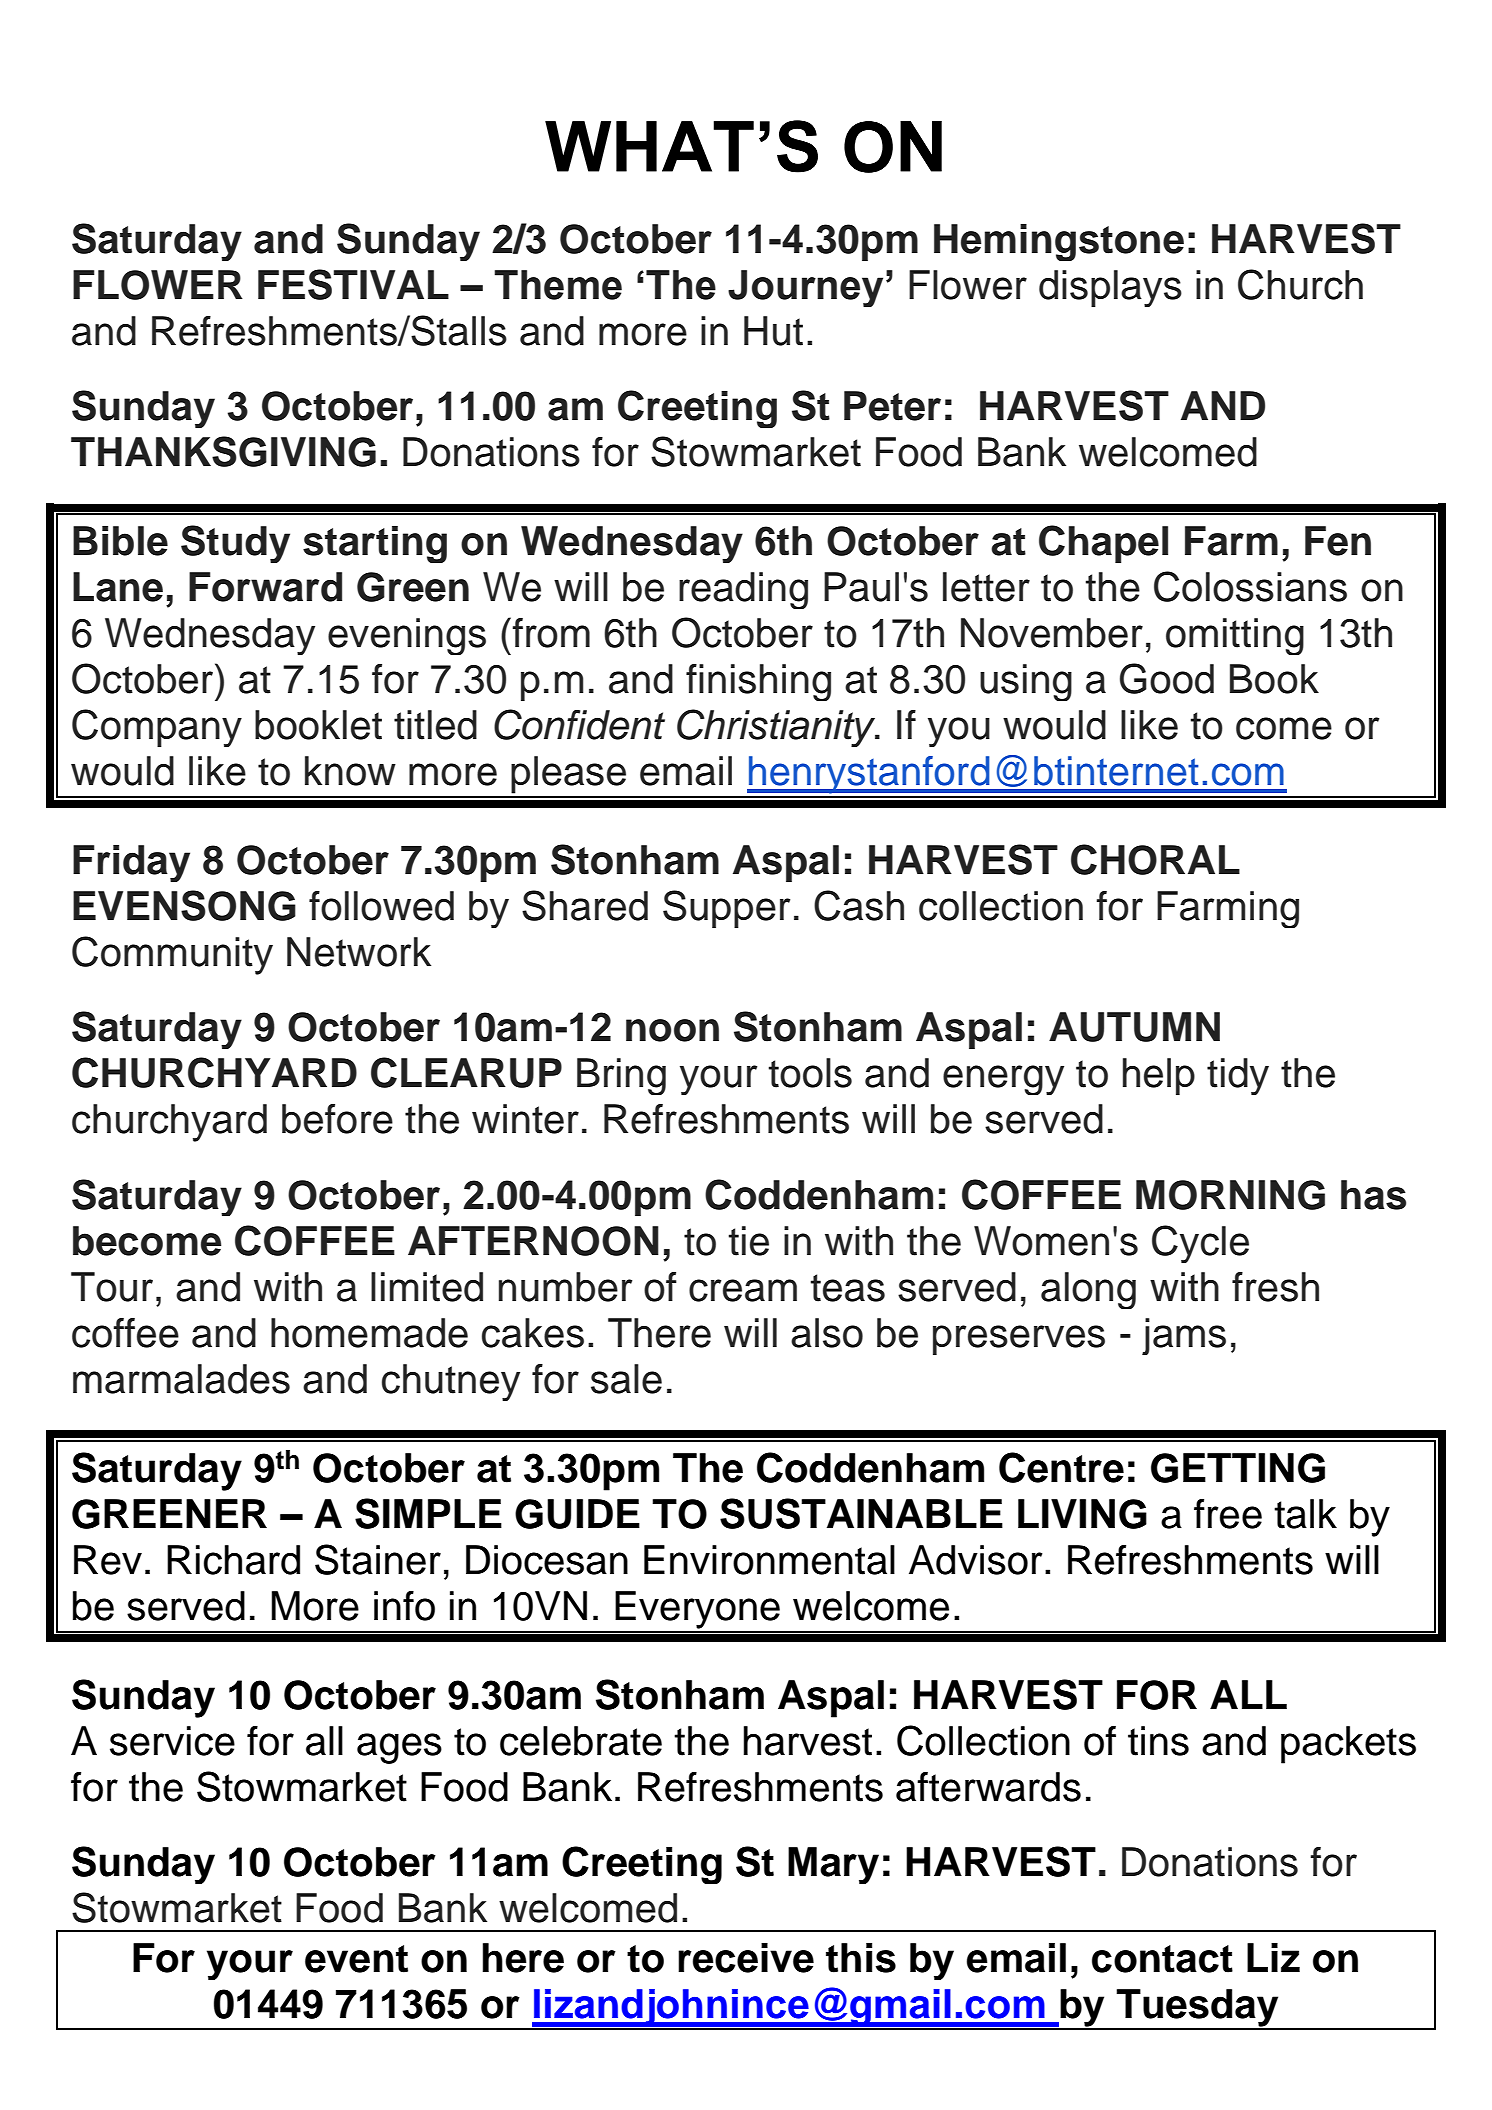 The height and width of the page is (2110, 1492). I want to click on Christianity, so click(777, 728).
